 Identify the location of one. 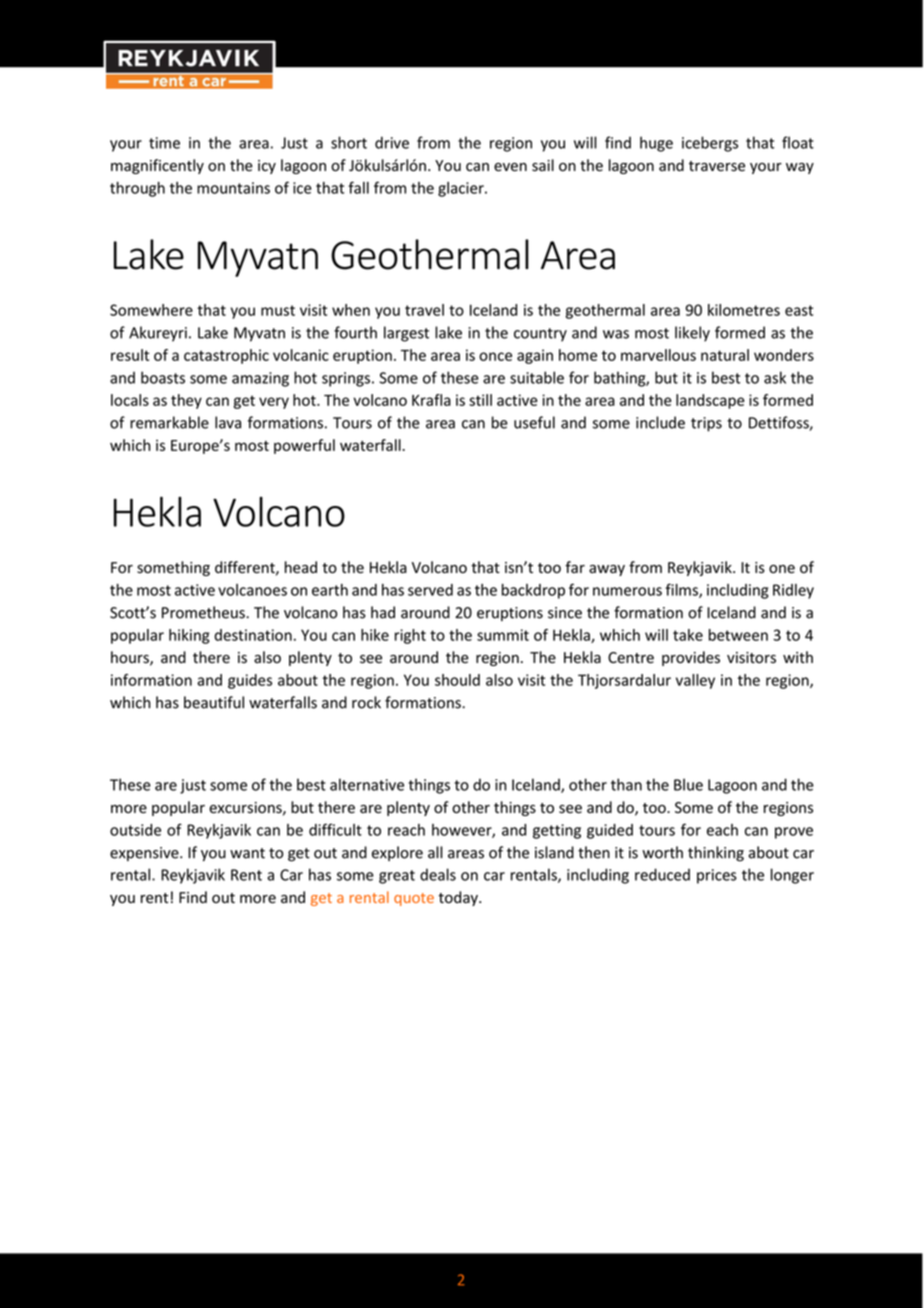
(782, 569).
